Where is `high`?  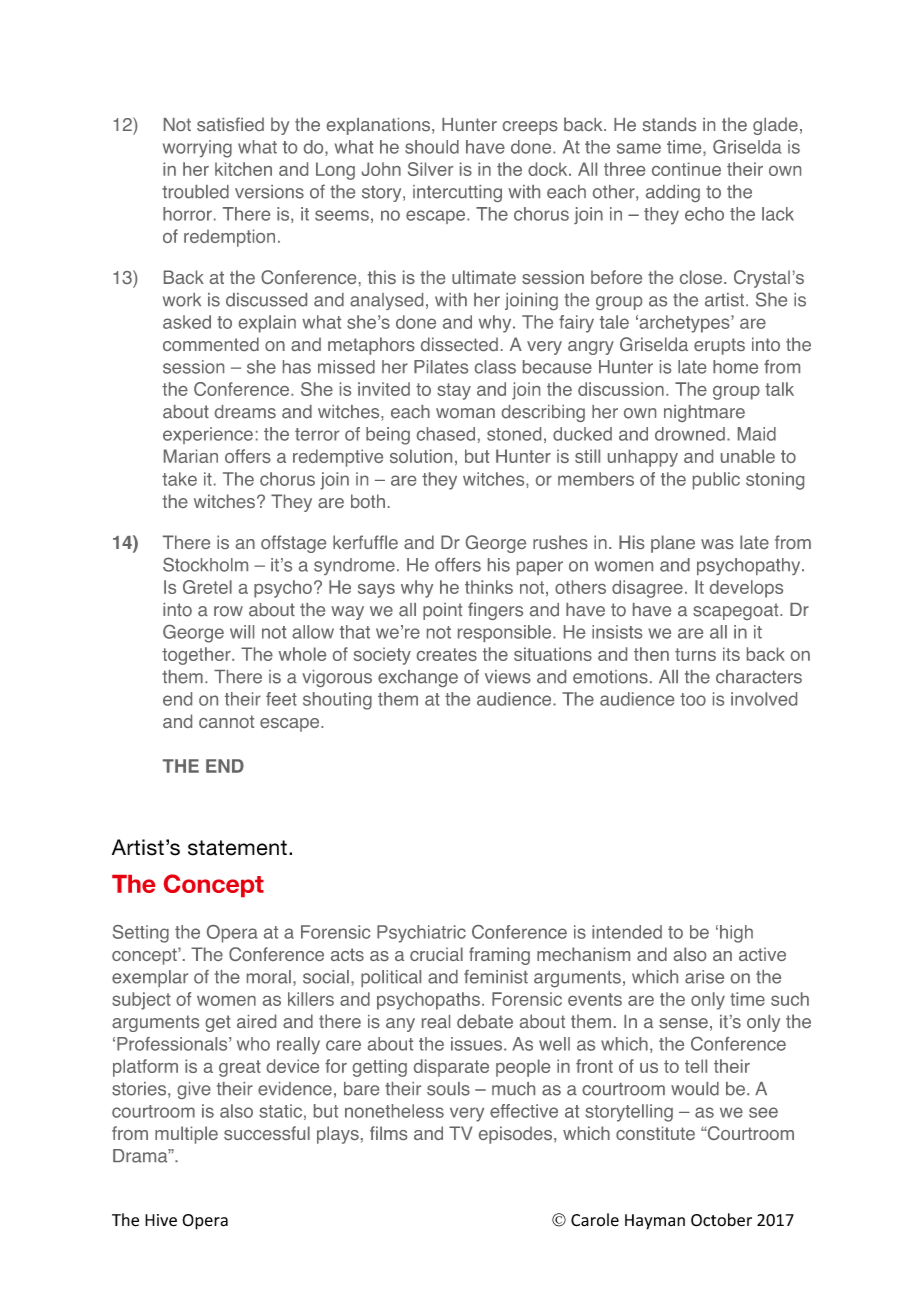 high is located at coordinates (736, 934).
